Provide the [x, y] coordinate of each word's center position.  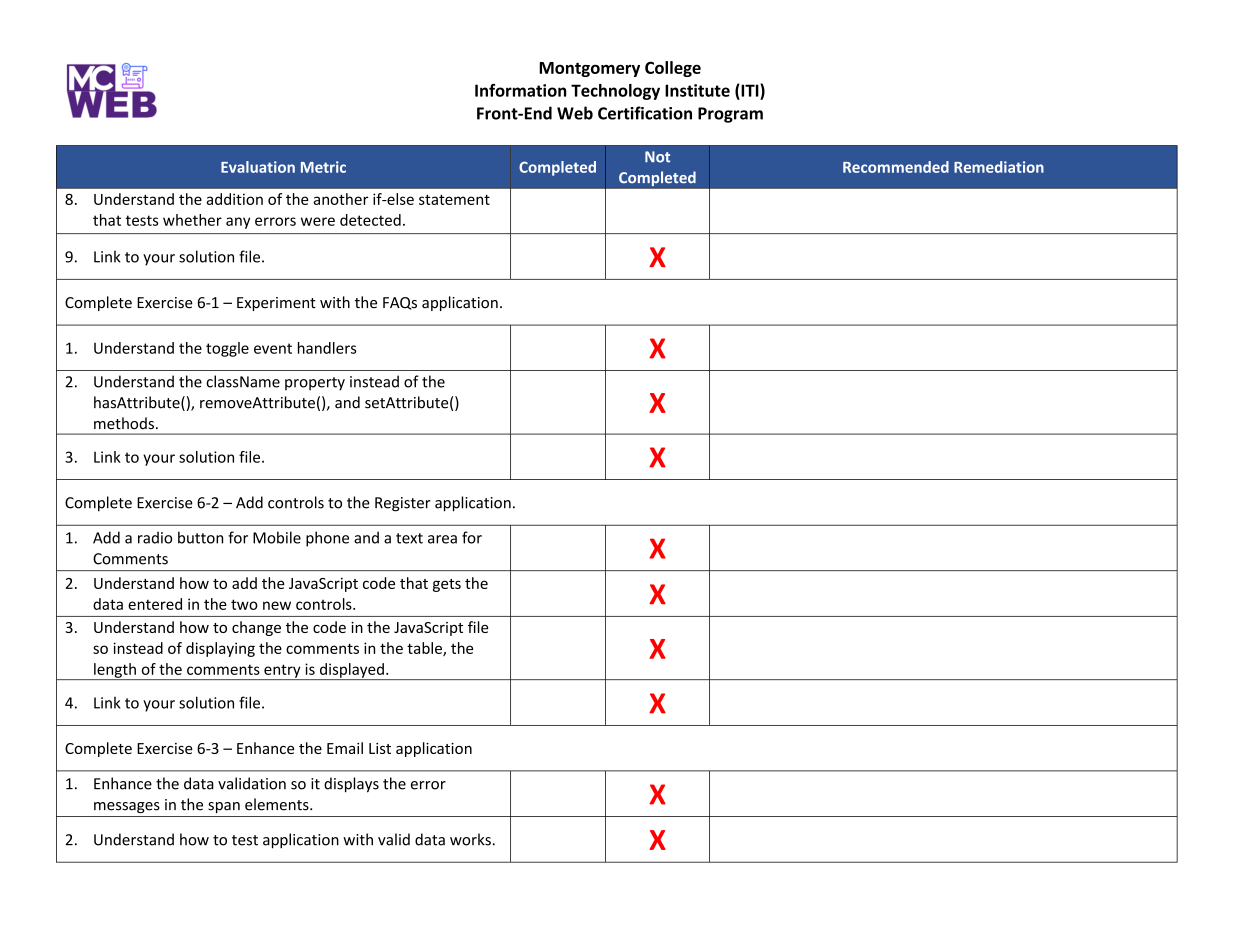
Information [520, 90]
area [442, 539]
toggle [227, 349]
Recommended [896, 167]
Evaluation [258, 167]
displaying [220, 649]
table [425, 649]
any [238, 223]
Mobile [277, 537]
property [315, 384]
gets [447, 585]
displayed [352, 671]
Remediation [999, 167]
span [224, 807]
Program [730, 115]
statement [454, 199]
